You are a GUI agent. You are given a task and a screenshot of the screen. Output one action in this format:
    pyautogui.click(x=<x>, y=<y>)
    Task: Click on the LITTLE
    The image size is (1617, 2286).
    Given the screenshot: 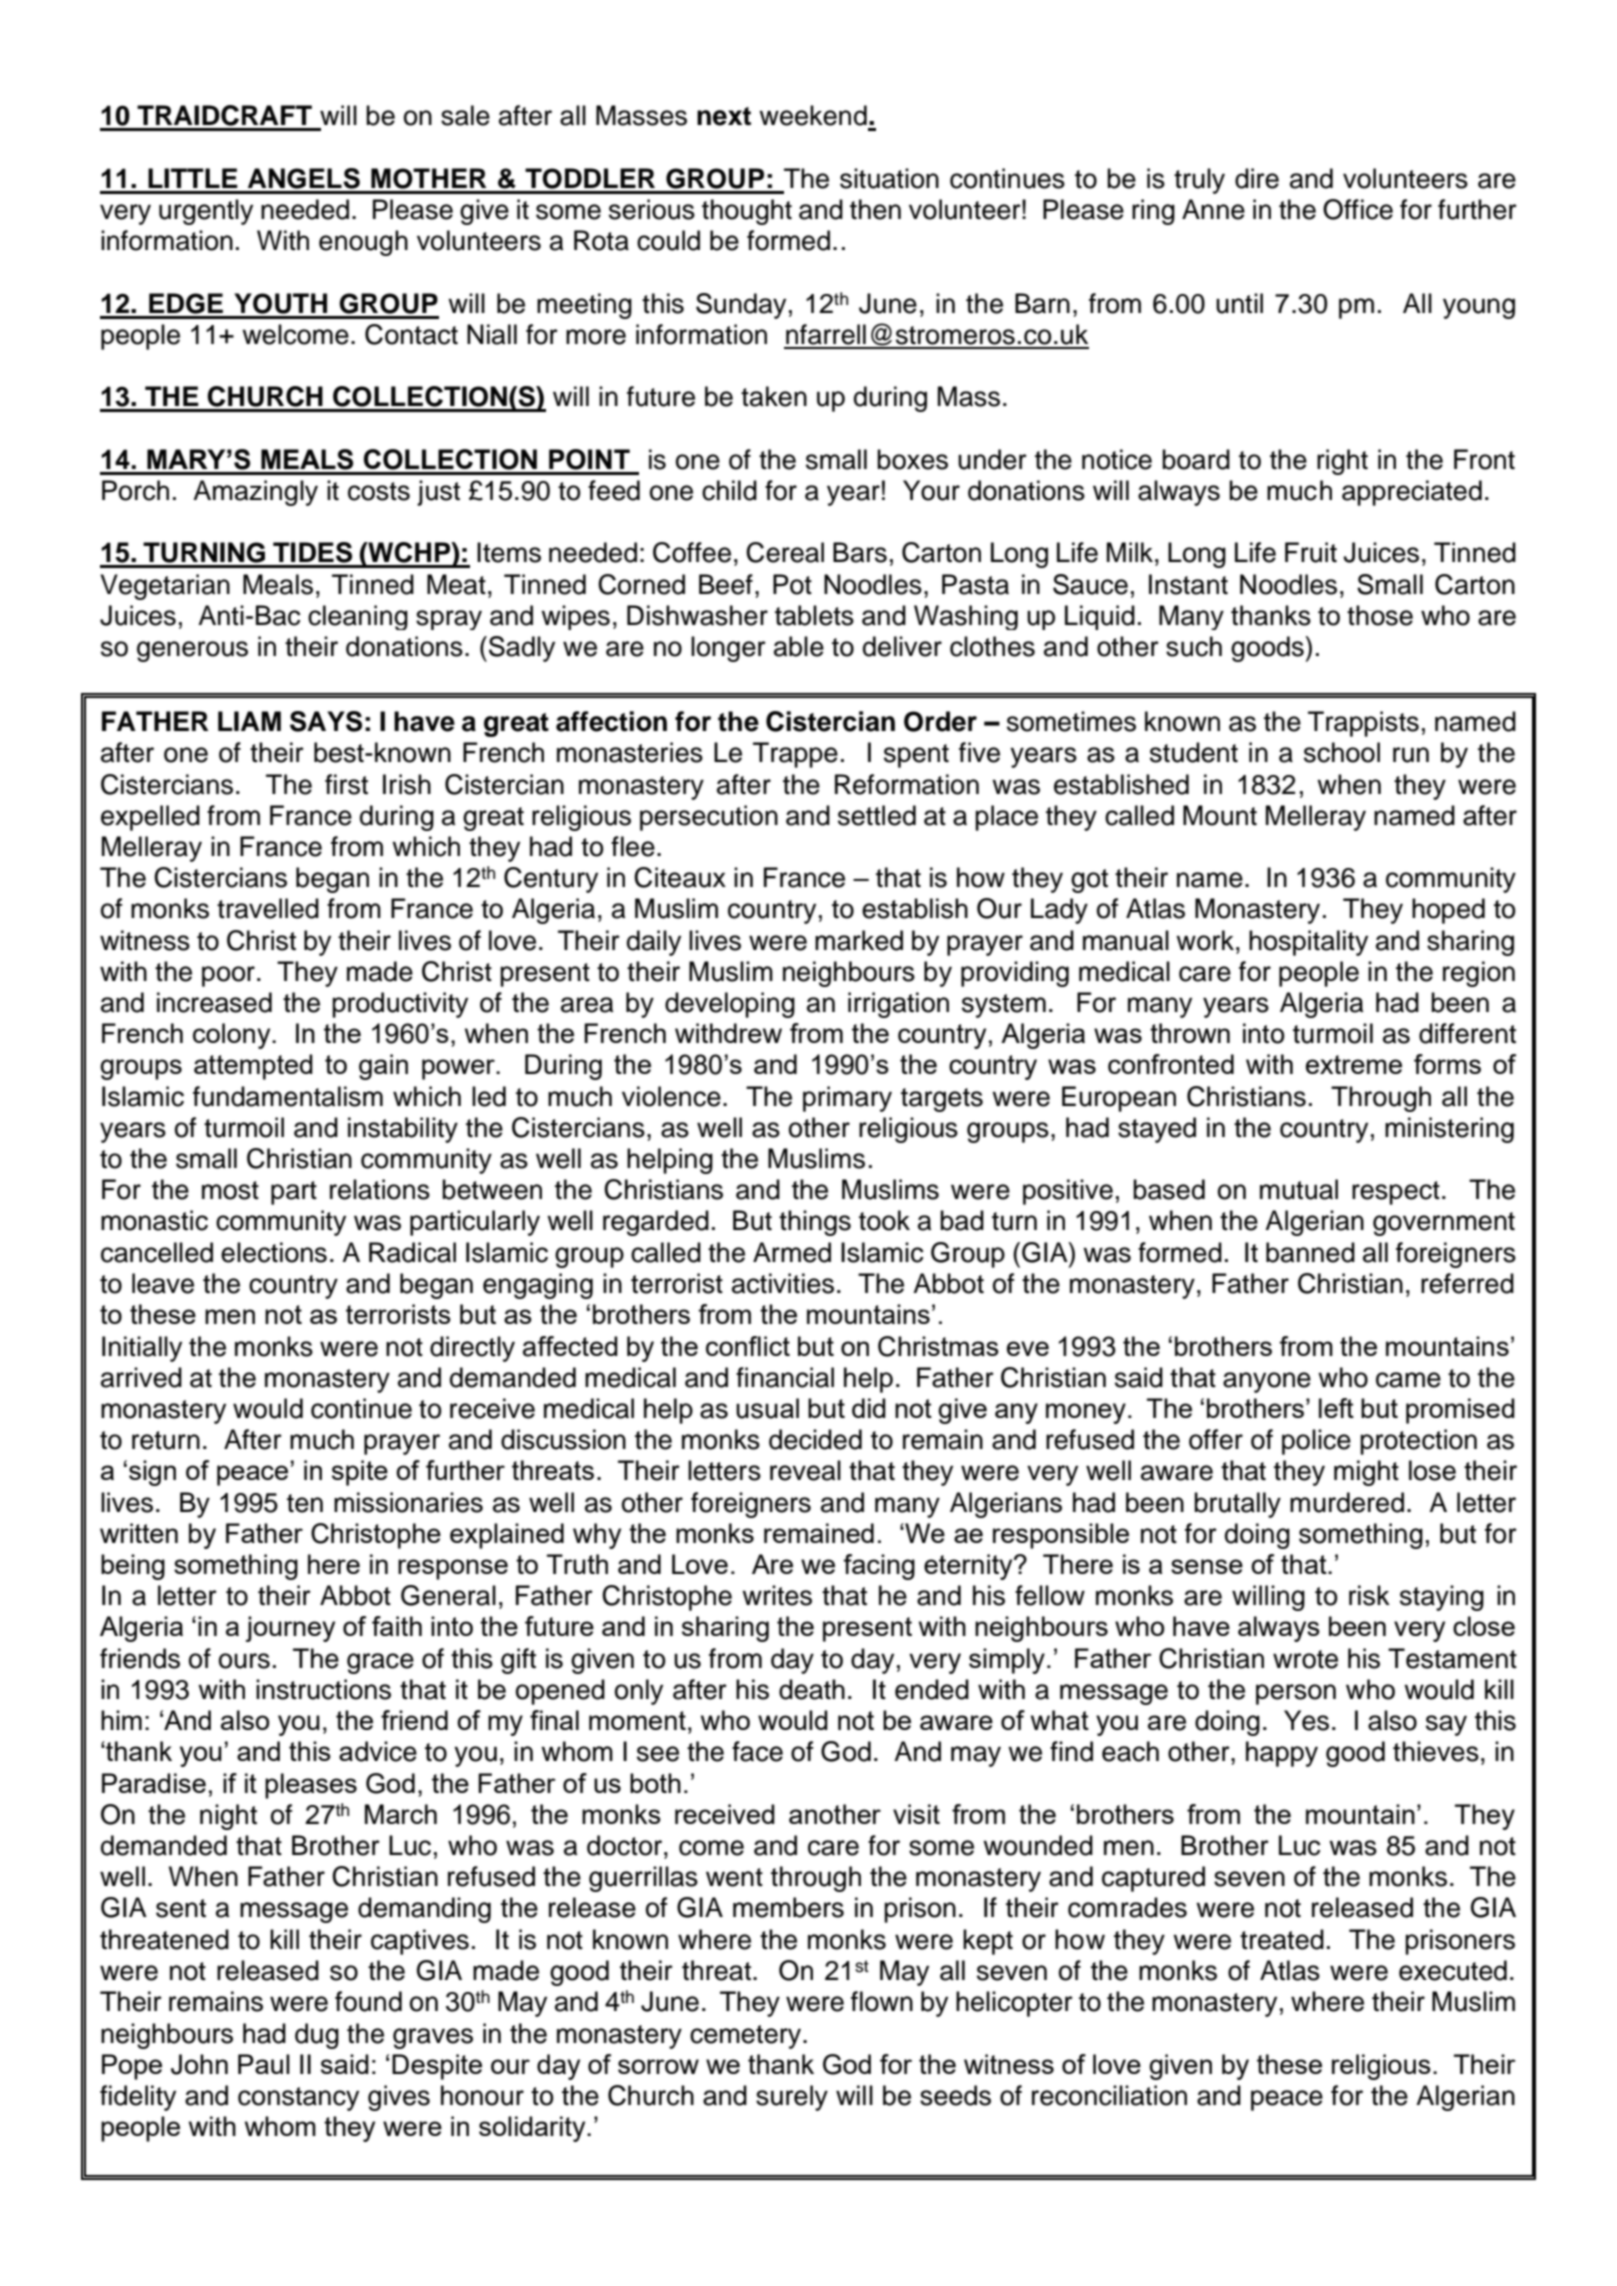 What is the action you would take?
    pyautogui.click(x=193, y=178)
